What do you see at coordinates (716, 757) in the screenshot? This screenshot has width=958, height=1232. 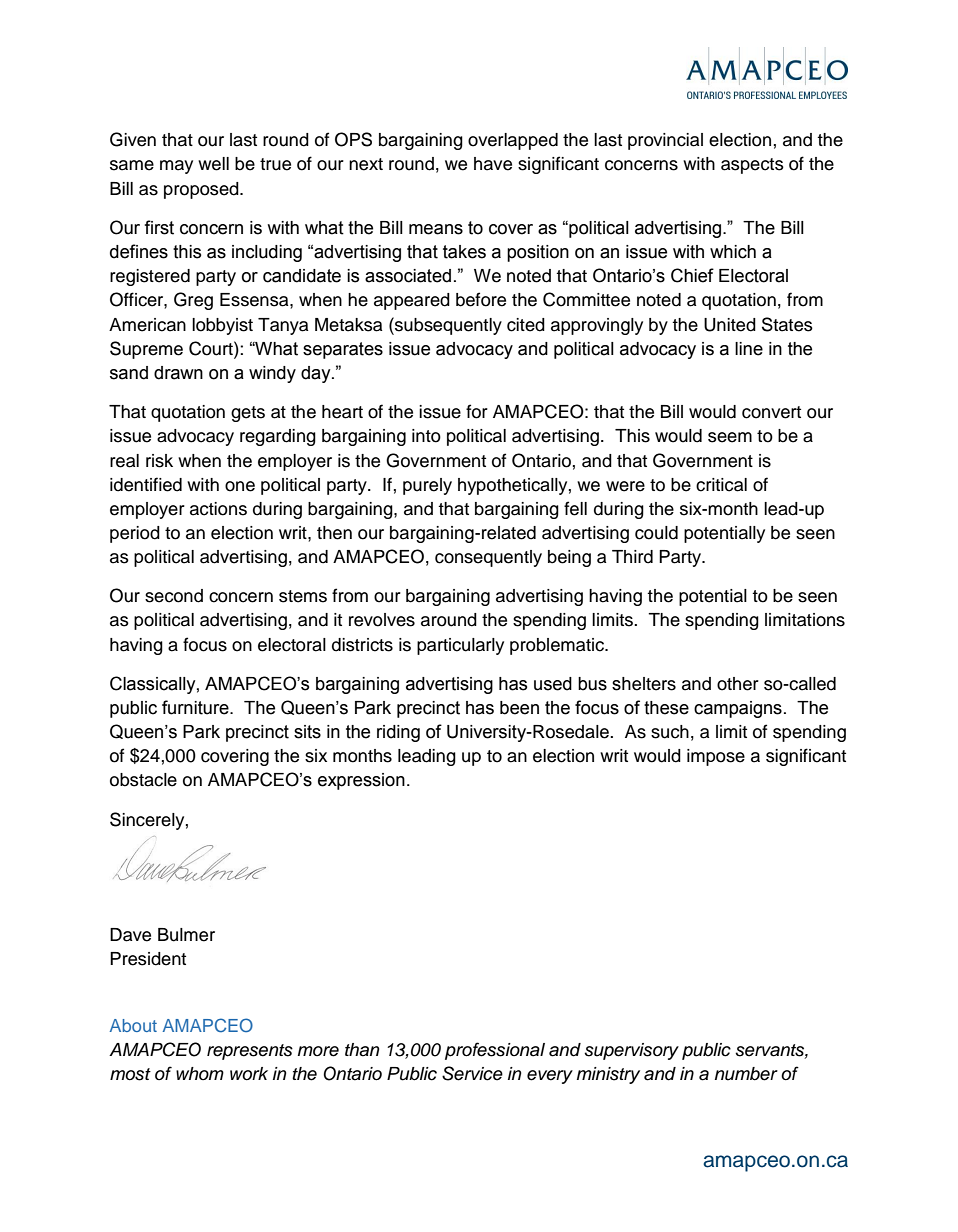 I see `impose` at bounding box center [716, 757].
